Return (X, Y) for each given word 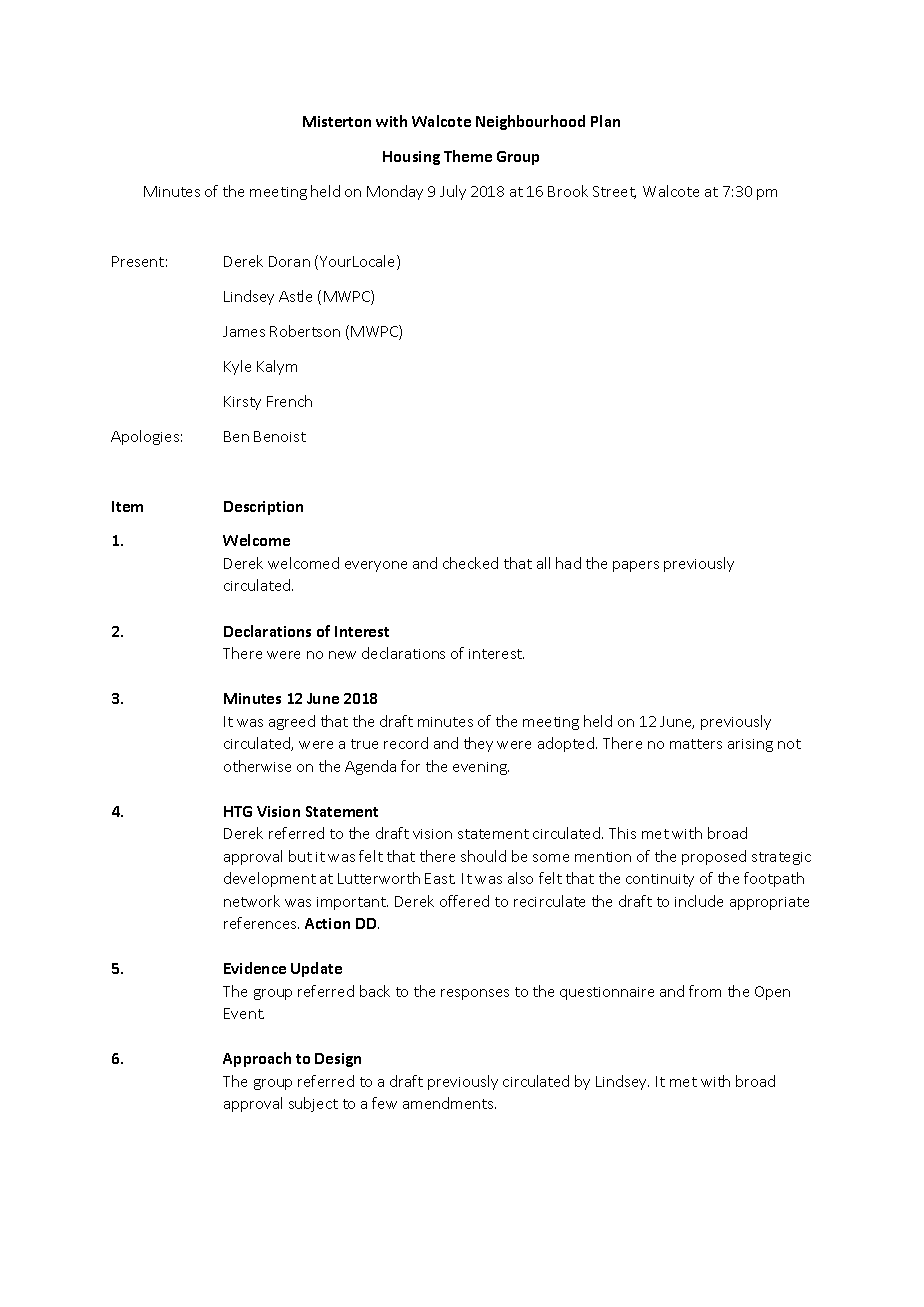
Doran (289, 261)
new (342, 655)
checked (470, 563)
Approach (257, 1059)
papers (636, 566)
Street (614, 192)
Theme (468, 156)
